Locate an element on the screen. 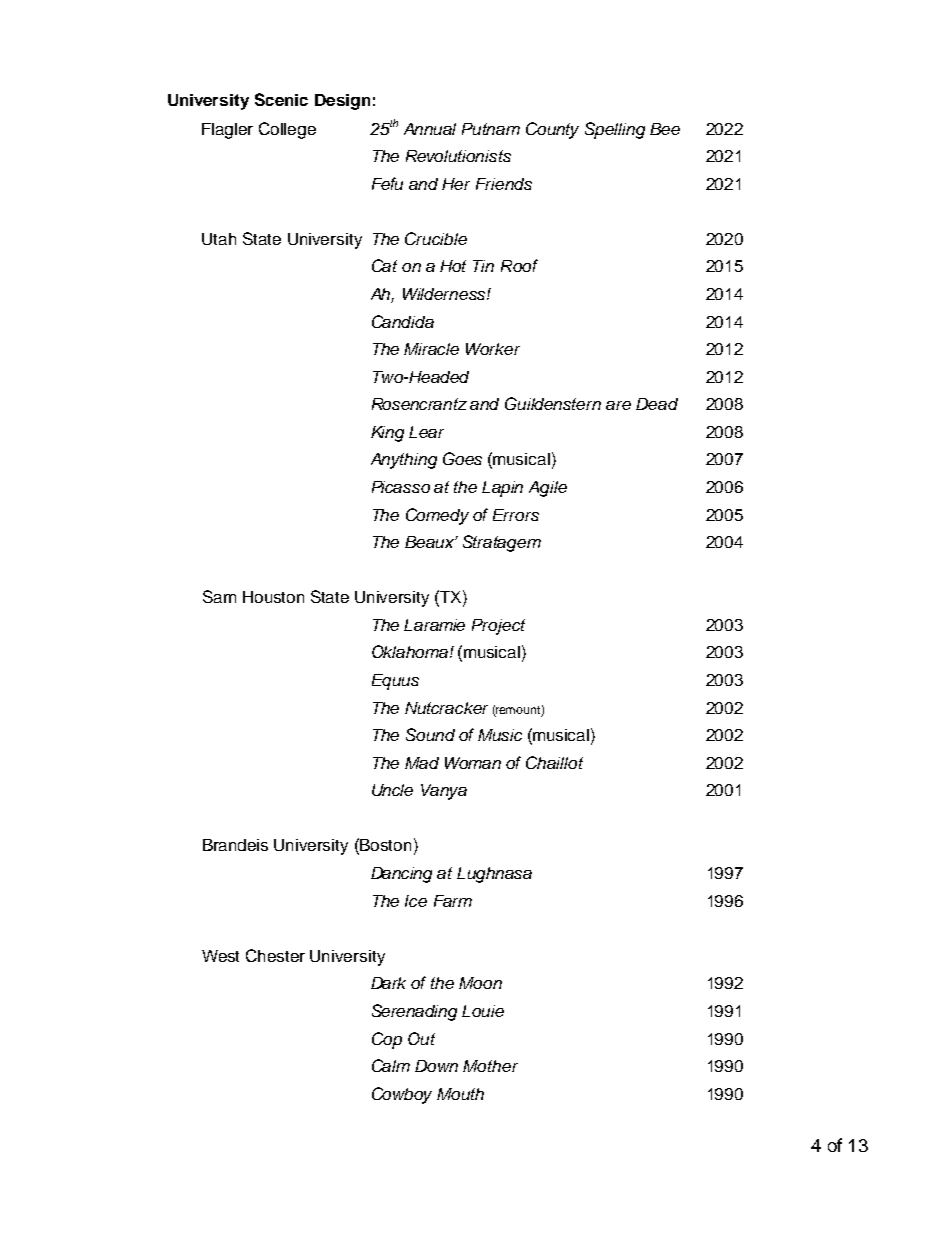  Chester is located at coordinates (275, 955).
